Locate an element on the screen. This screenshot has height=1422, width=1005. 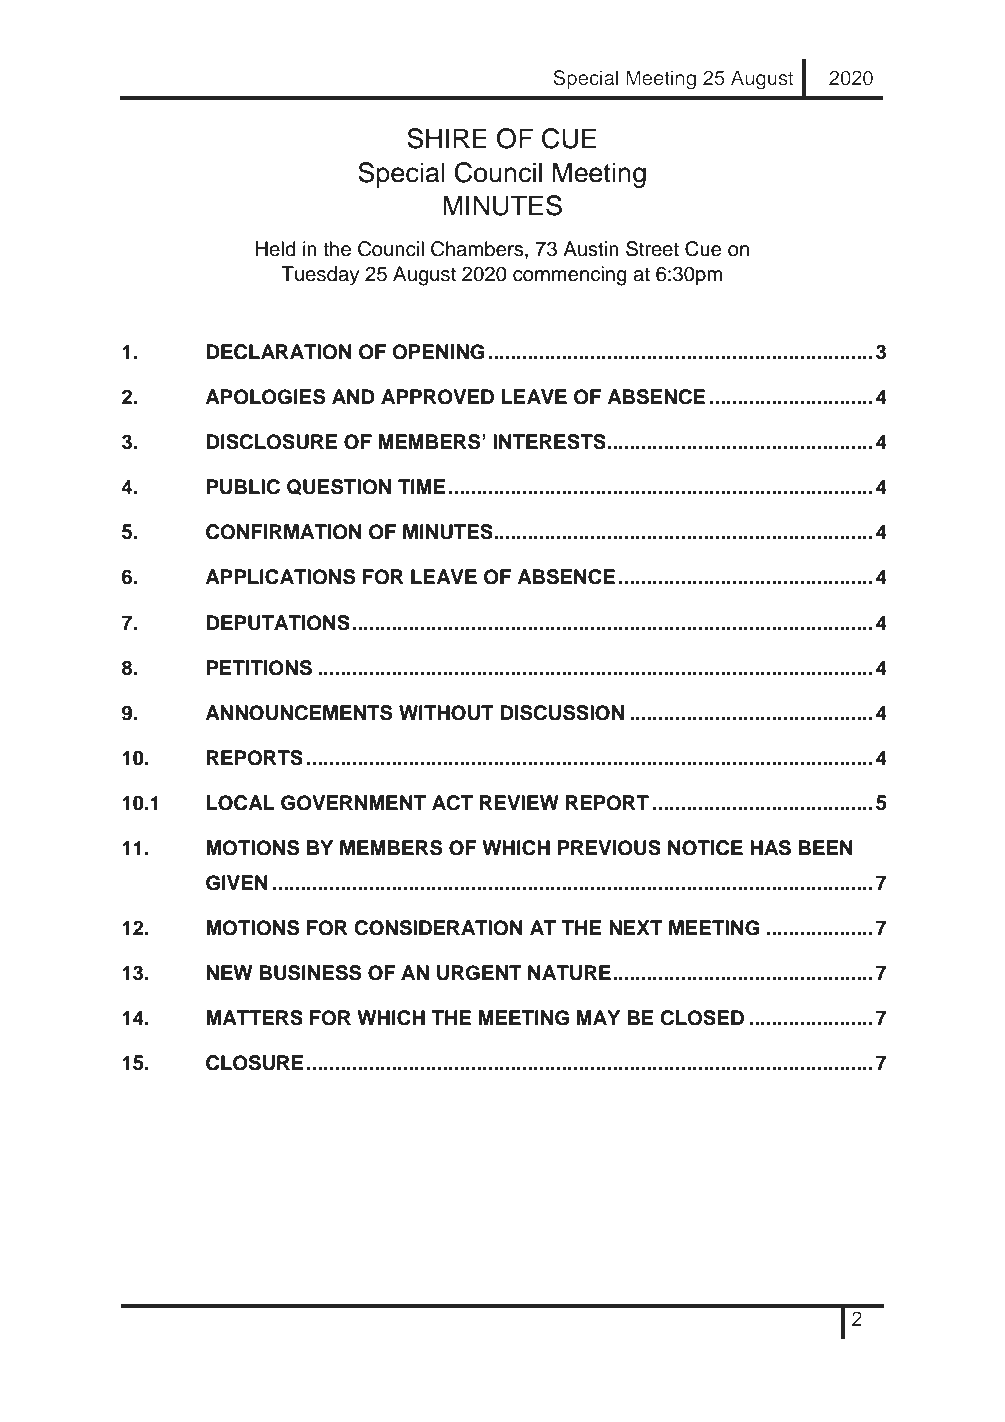
APOLOGIES is located at coordinates (265, 397).
